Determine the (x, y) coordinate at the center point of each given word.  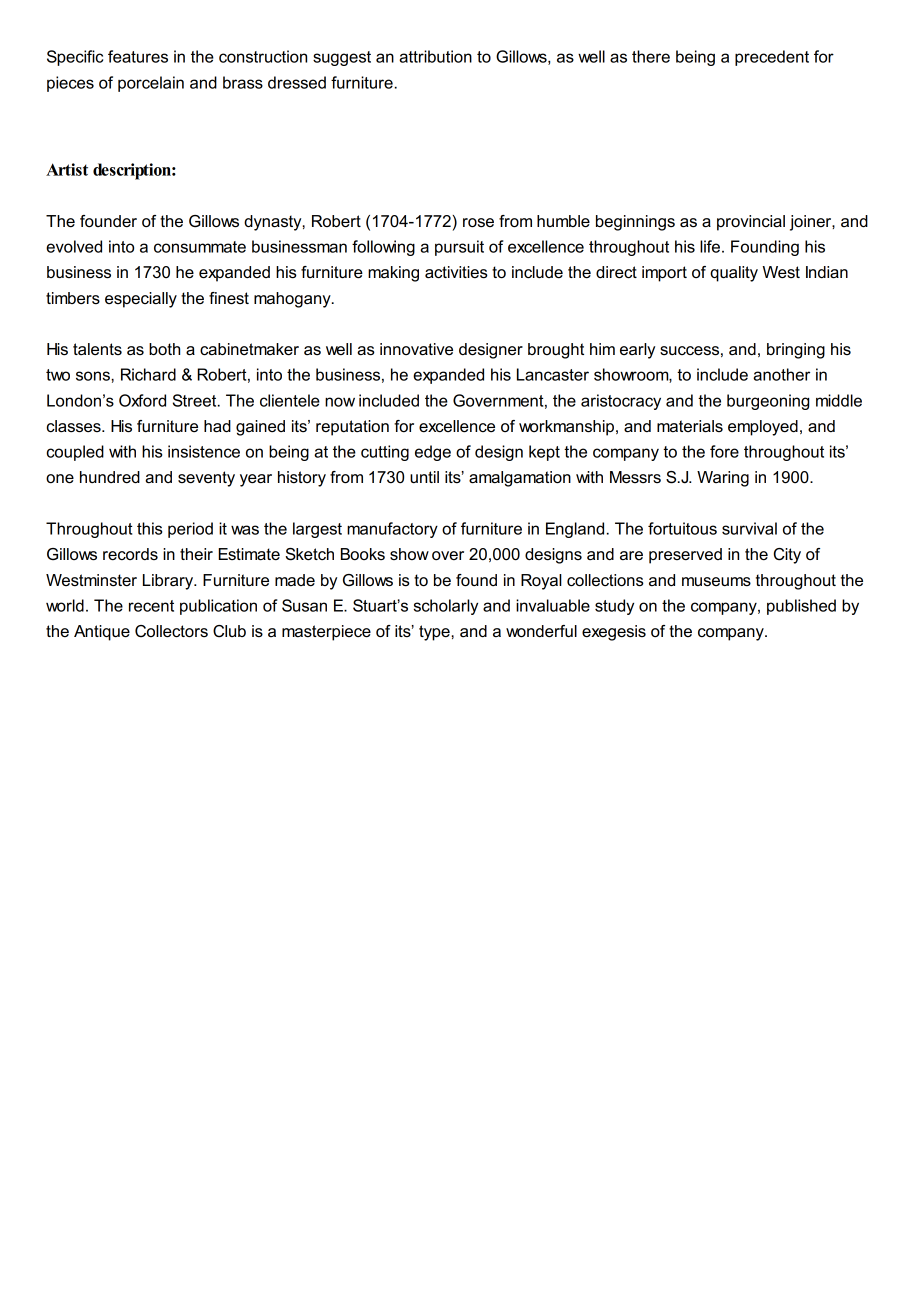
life (710, 246)
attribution (435, 56)
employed (763, 428)
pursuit (459, 248)
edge (433, 453)
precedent (772, 58)
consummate (200, 247)
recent (151, 606)
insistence (204, 451)
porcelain (151, 84)
